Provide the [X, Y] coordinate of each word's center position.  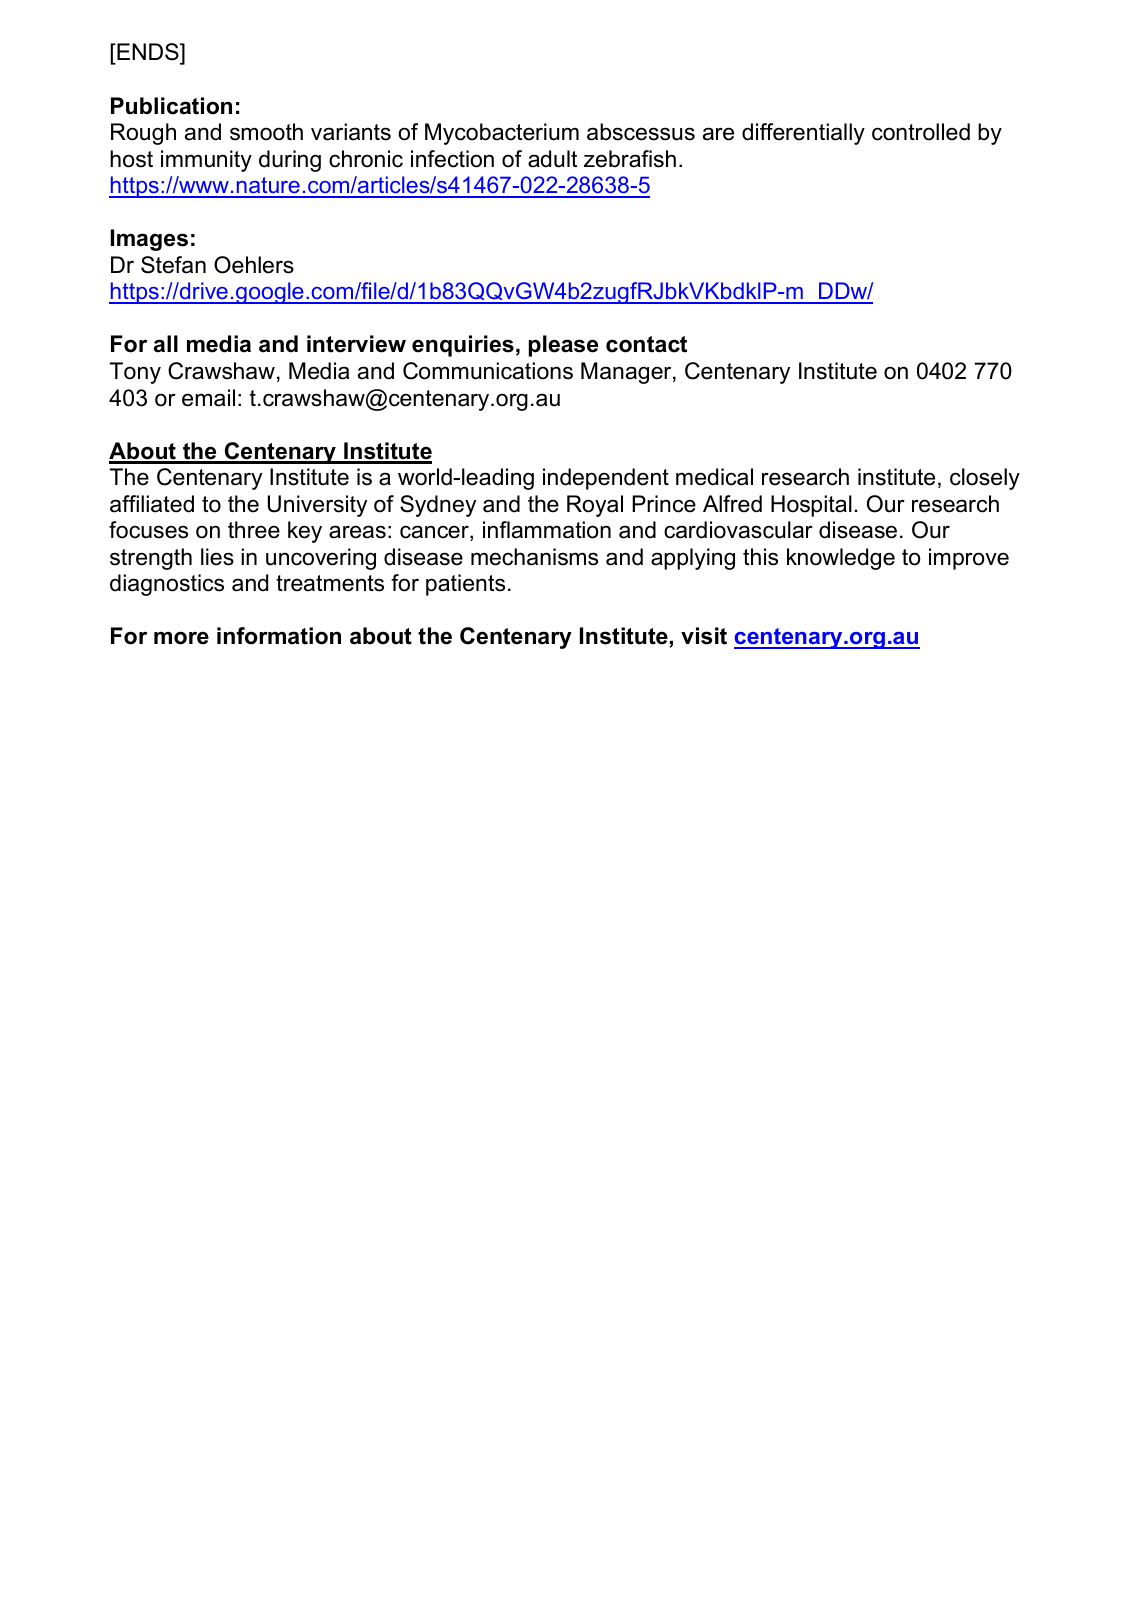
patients [465, 585]
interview [356, 344]
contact [646, 344]
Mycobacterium [502, 134]
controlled [921, 132]
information [279, 636]
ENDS [148, 53]
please [563, 346]
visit [704, 636]
